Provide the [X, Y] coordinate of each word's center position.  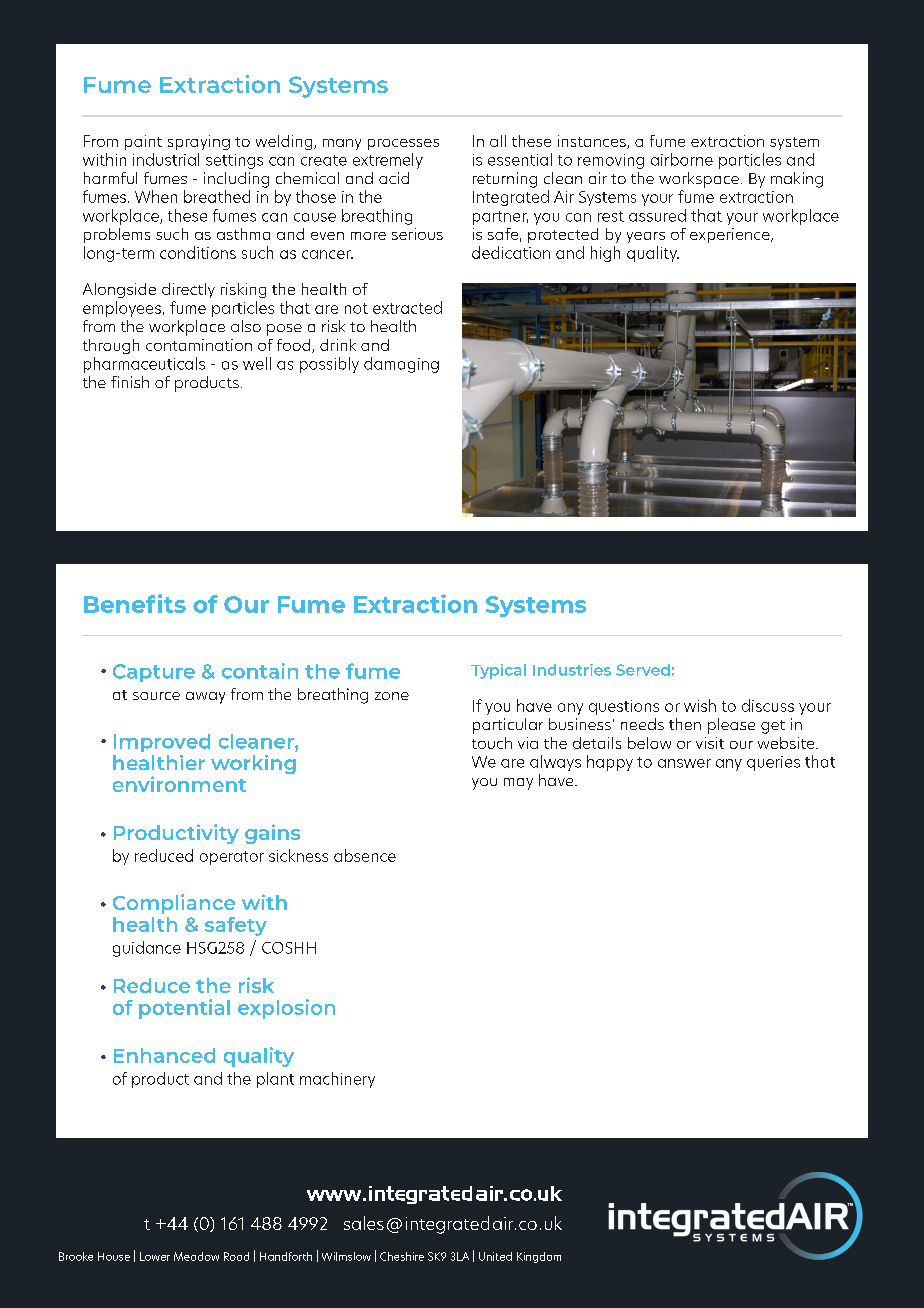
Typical [498, 671]
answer [684, 763]
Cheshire [402, 1256]
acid [394, 178]
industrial [166, 159]
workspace [699, 180]
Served [643, 670]
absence [365, 855]
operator [232, 858]
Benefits [135, 603]
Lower [155, 1256]
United [495, 1256]
